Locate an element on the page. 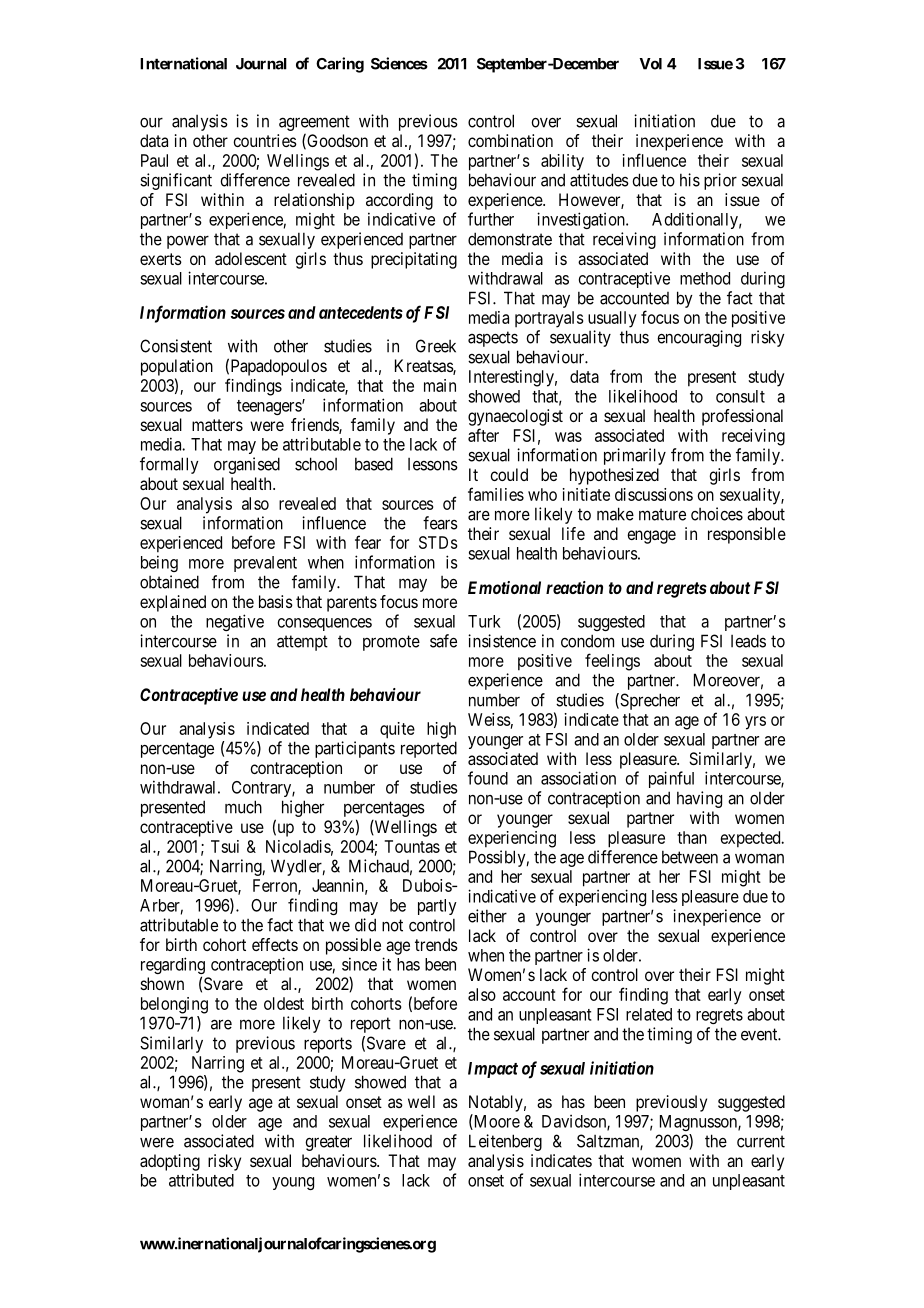  painful is located at coordinates (671, 779).
